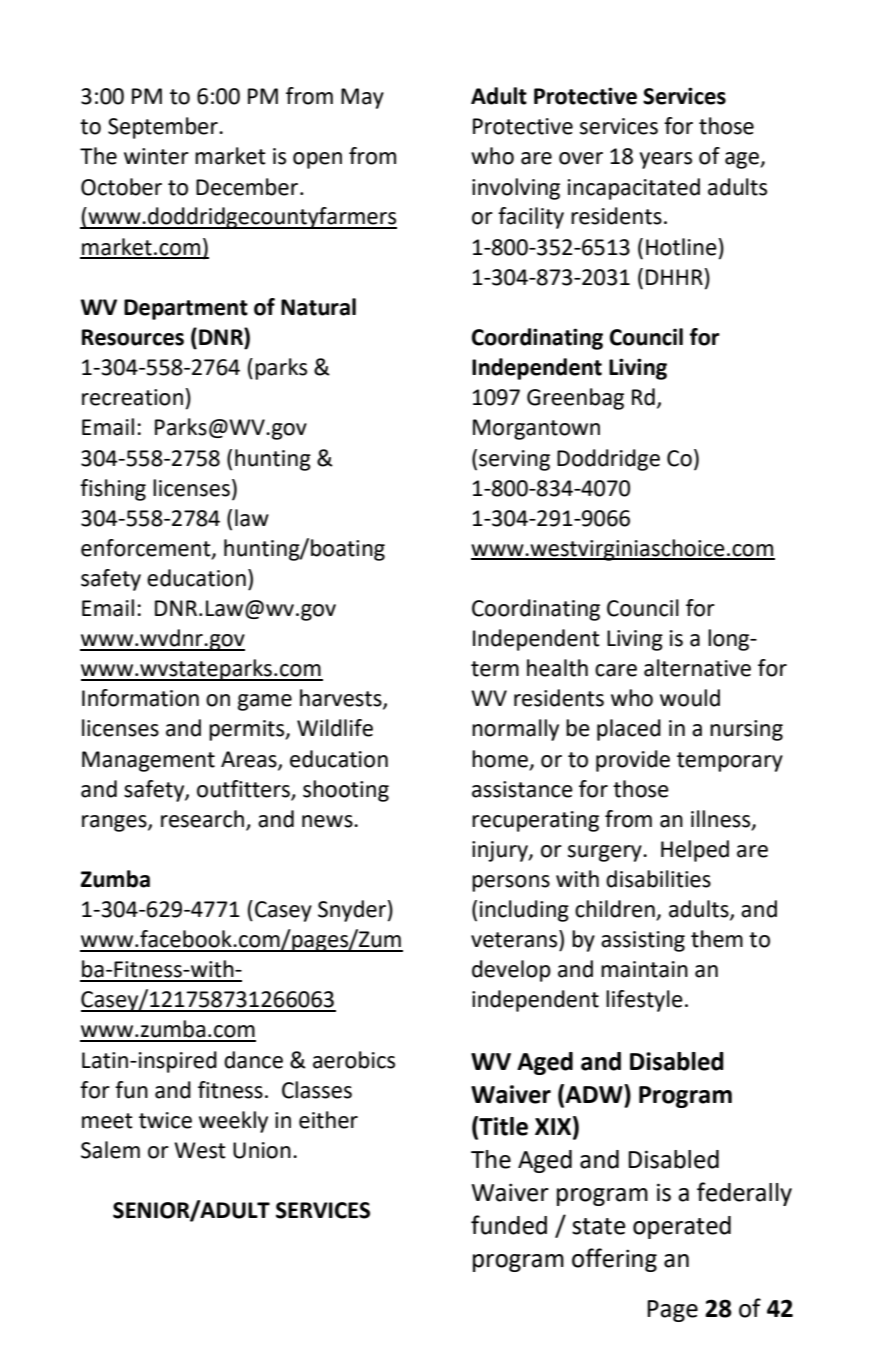 The width and height of the screenshot is (887, 1372). Describe the element at coordinates (697, 668) in the screenshot. I see `alternative` at that location.
